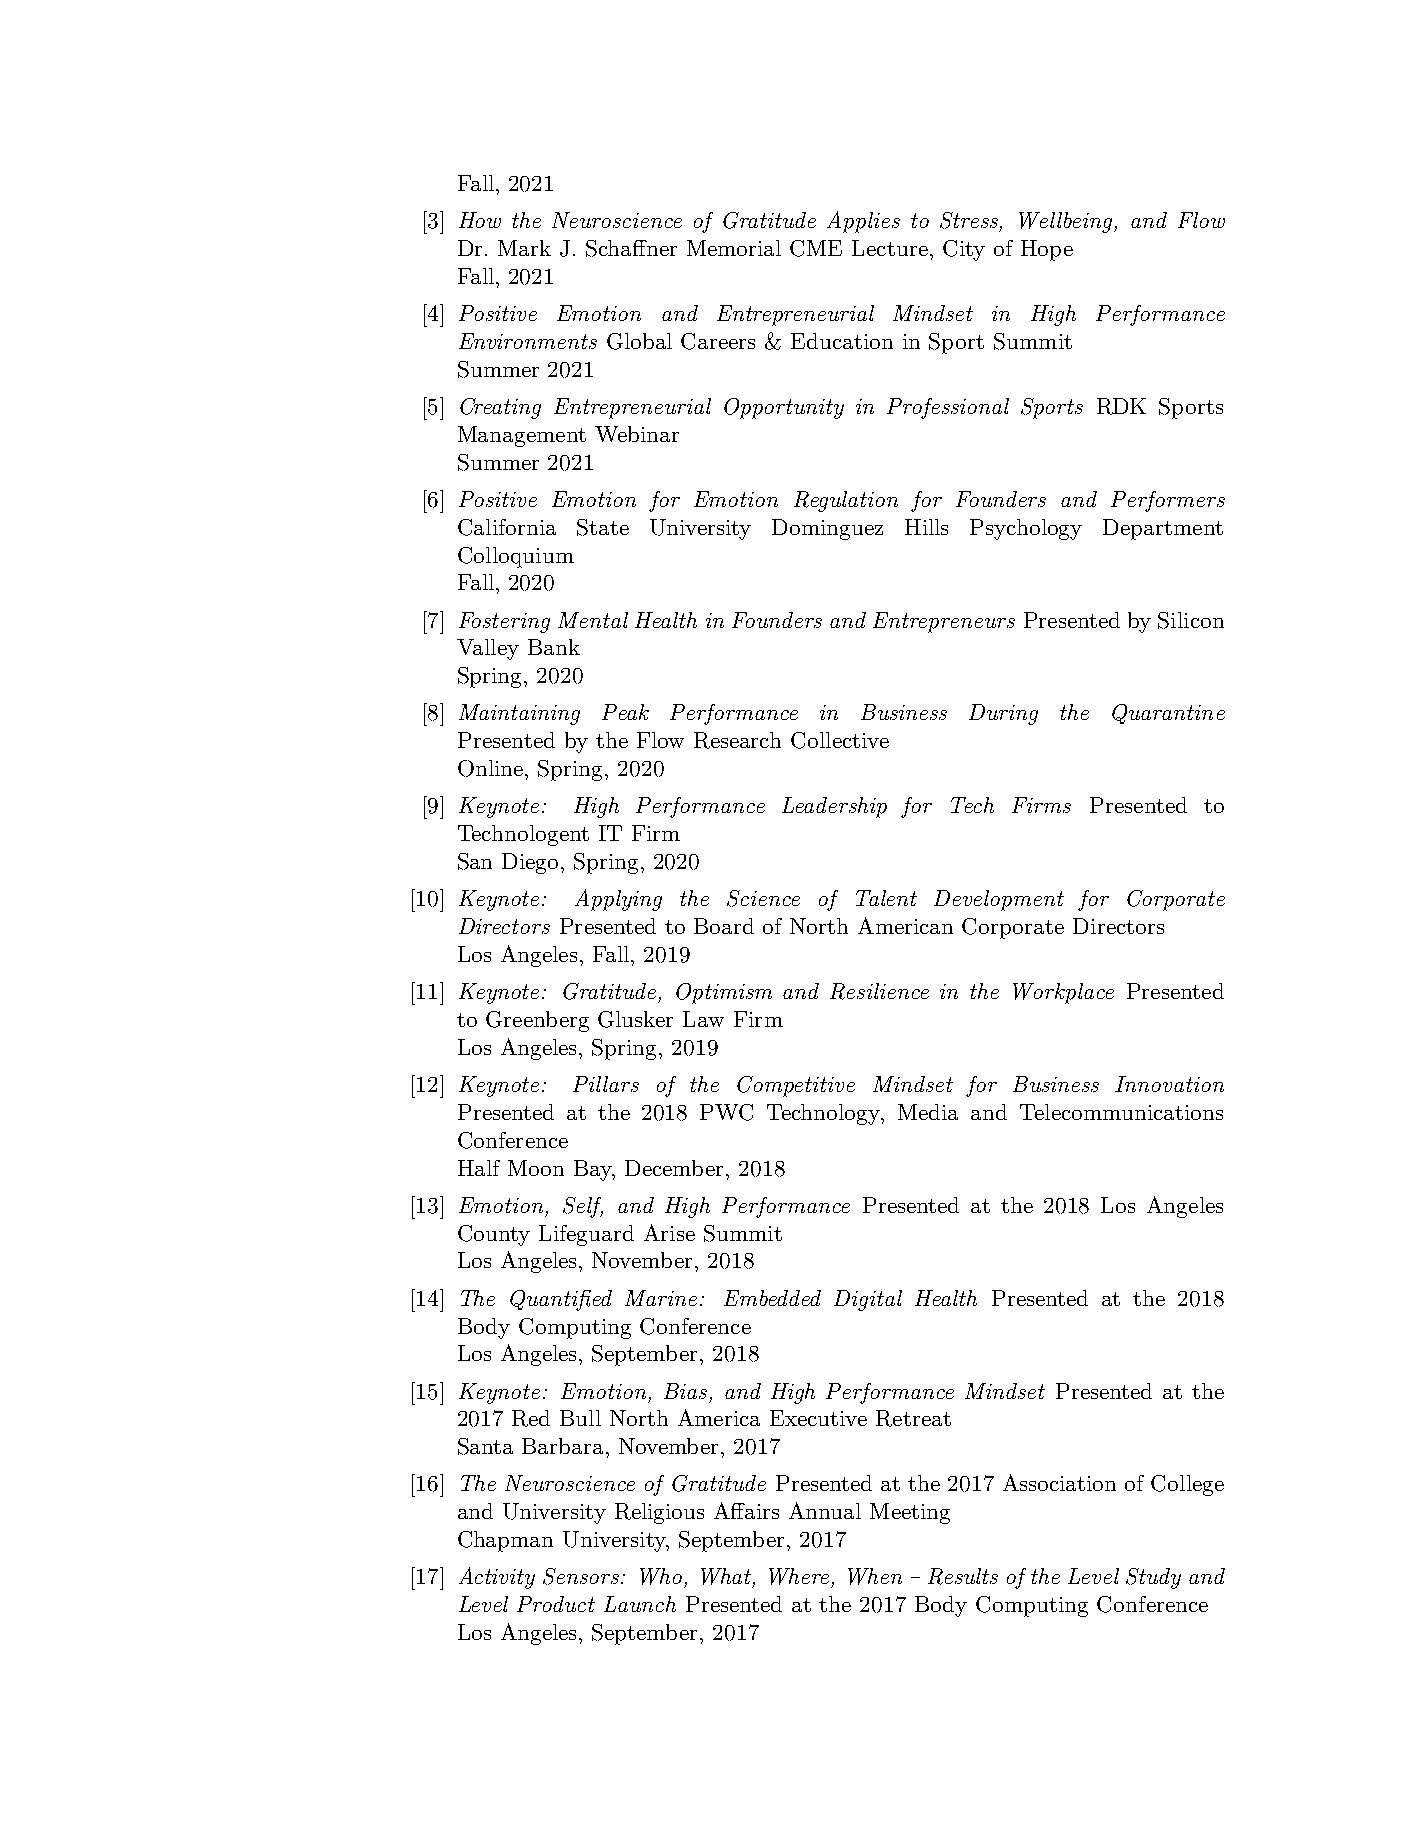 This screenshot has width=1426, height=1846. Describe the element at coordinates (1047, 250) in the screenshot. I see `Hope` at that location.
